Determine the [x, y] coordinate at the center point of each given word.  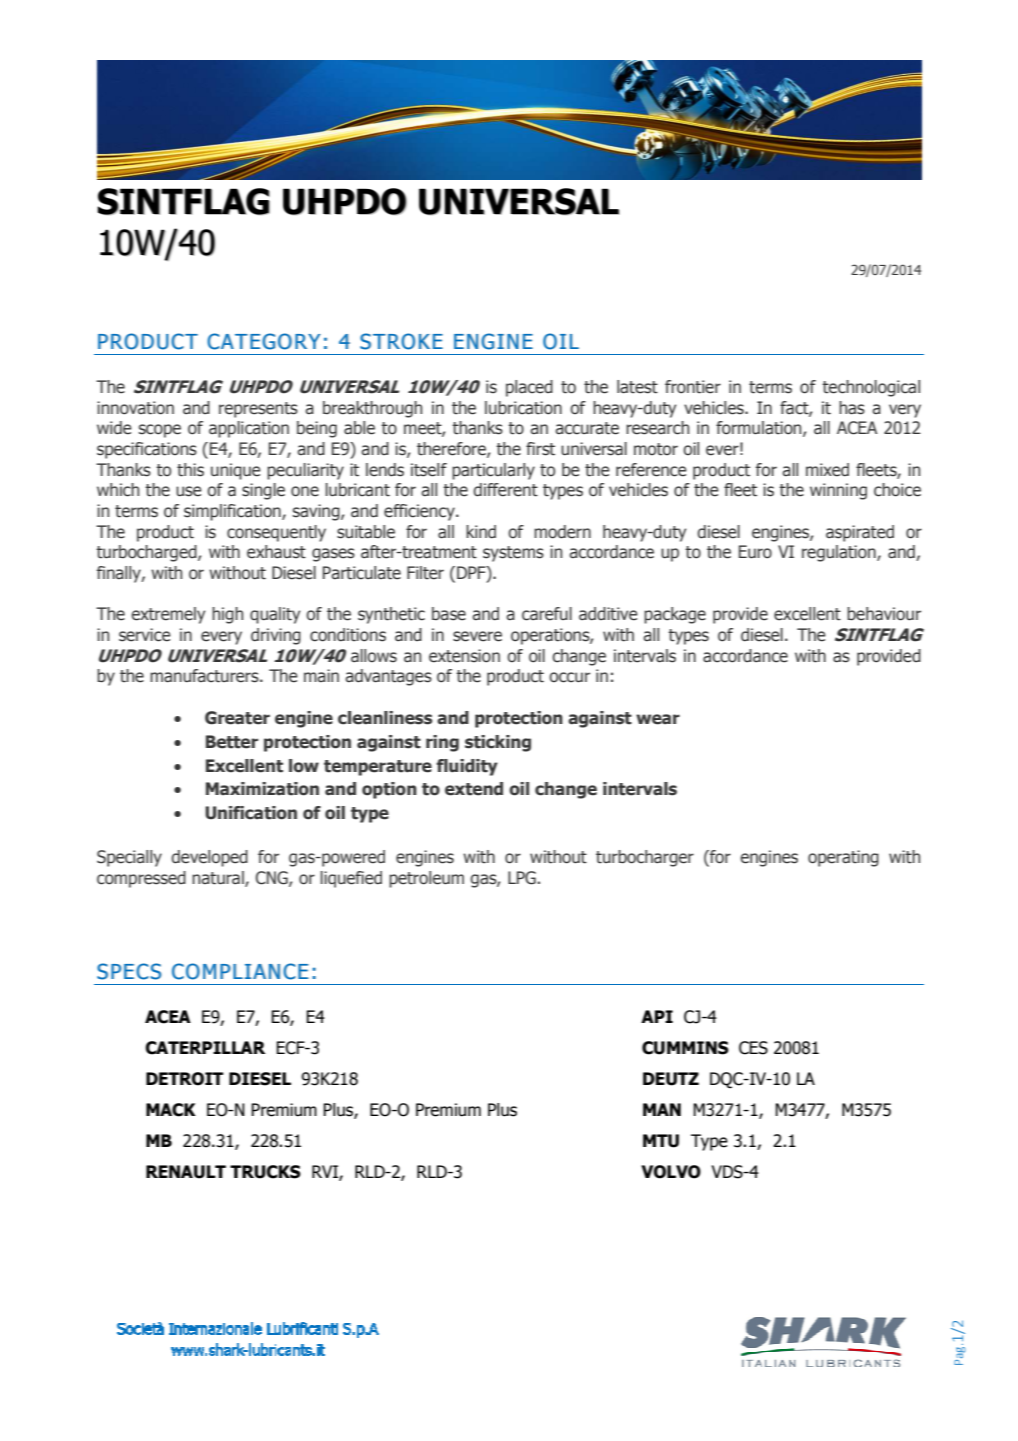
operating [843, 858]
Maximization [262, 789]
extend [474, 789]
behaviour [884, 614]
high [227, 615]
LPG [522, 878]
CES [753, 1048]
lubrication [523, 408]
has [852, 408]
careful [547, 614]
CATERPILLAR [205, 1048]
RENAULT [186, 1172]
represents [258, 410]
